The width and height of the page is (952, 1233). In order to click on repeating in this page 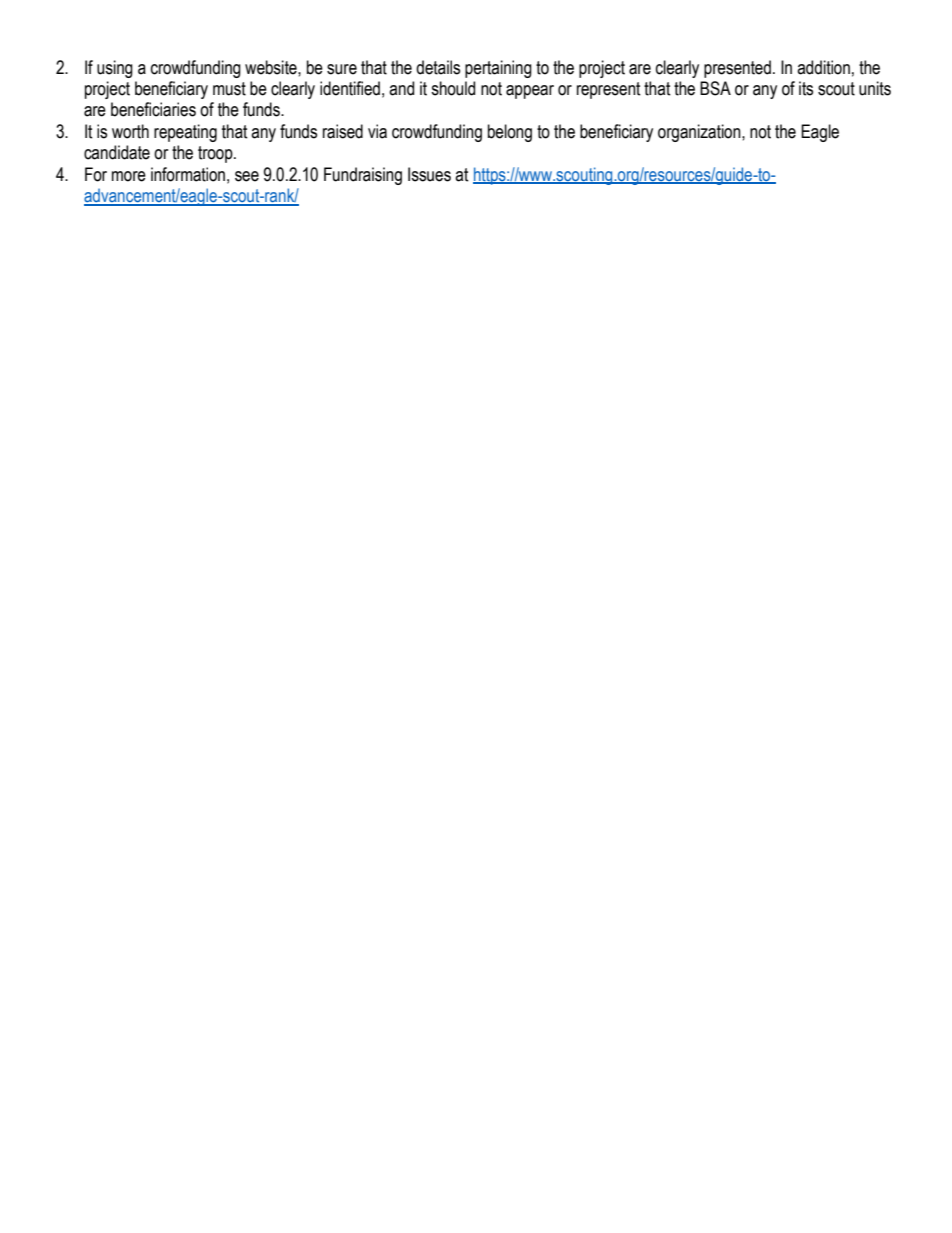, I will do `click(185, 133)`.
